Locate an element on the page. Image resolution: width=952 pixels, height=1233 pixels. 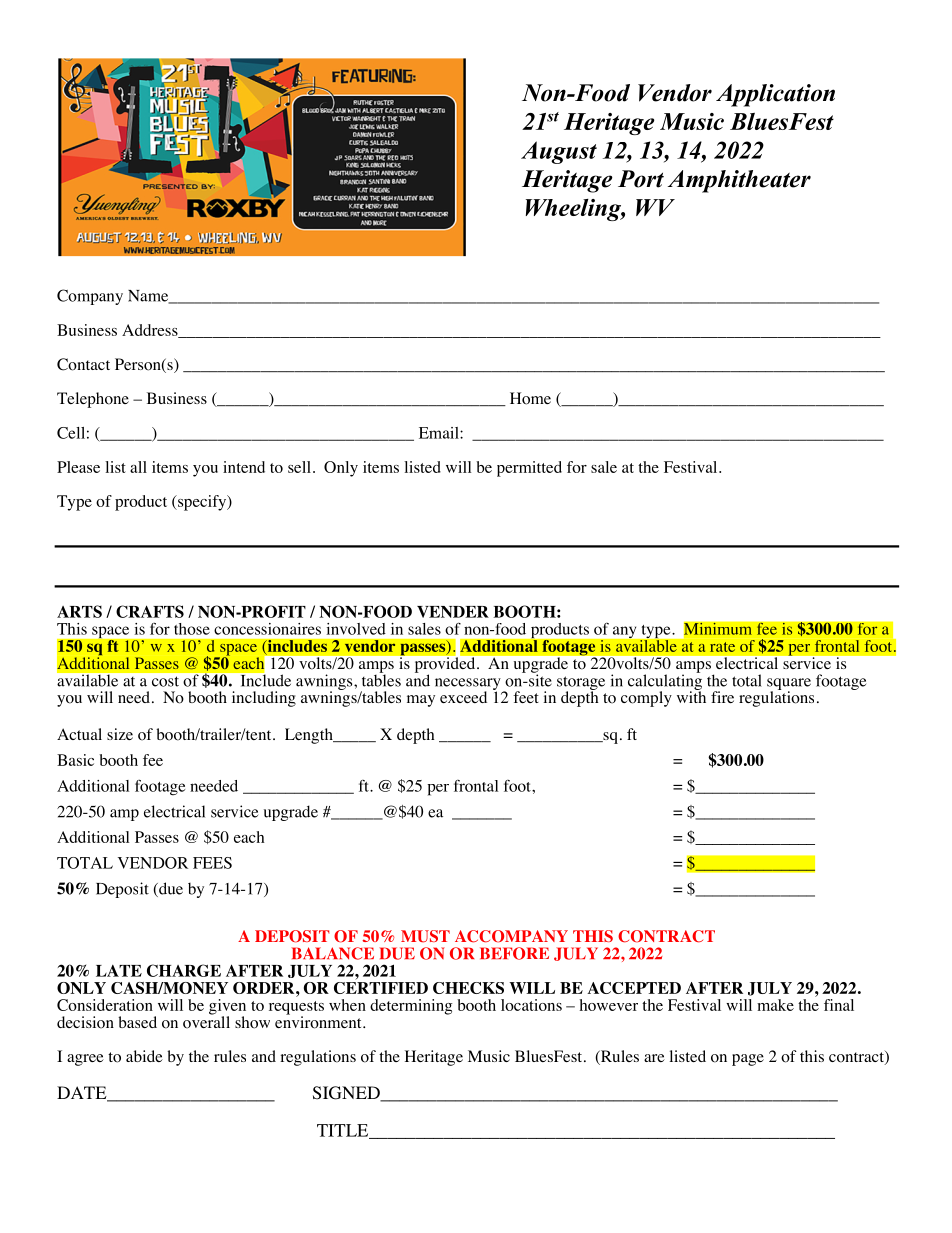
August is located at coordinates (559, 152).
